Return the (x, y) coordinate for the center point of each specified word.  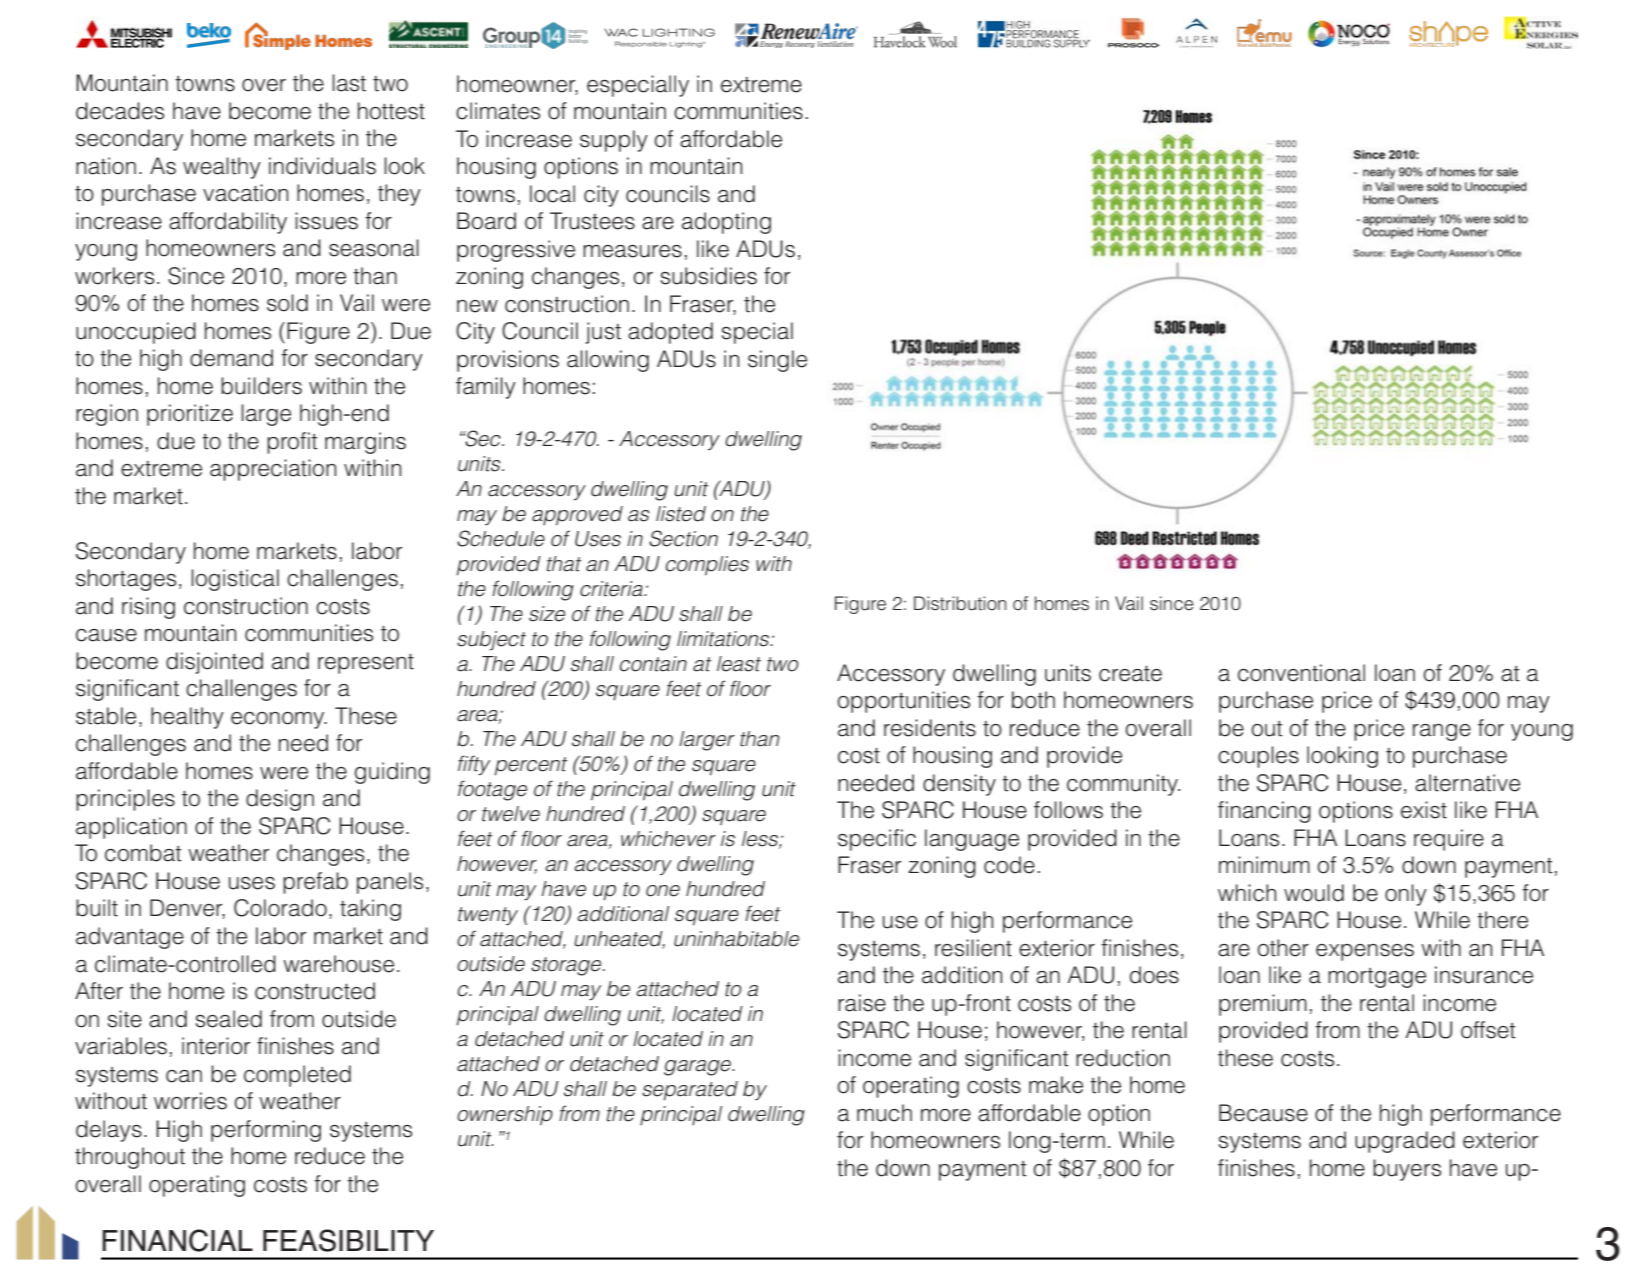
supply (614, 141)
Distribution (960, 603)
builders (261, 386)
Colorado (280, 908)
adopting (726, 223)
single (777, 361)
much (884, 1113)
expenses (1365, 952)
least (739, 664)
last (349, 83)
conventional (1301, 673)
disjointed (214, 663)
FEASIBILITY (348, 1240)
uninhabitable (736, 939)
